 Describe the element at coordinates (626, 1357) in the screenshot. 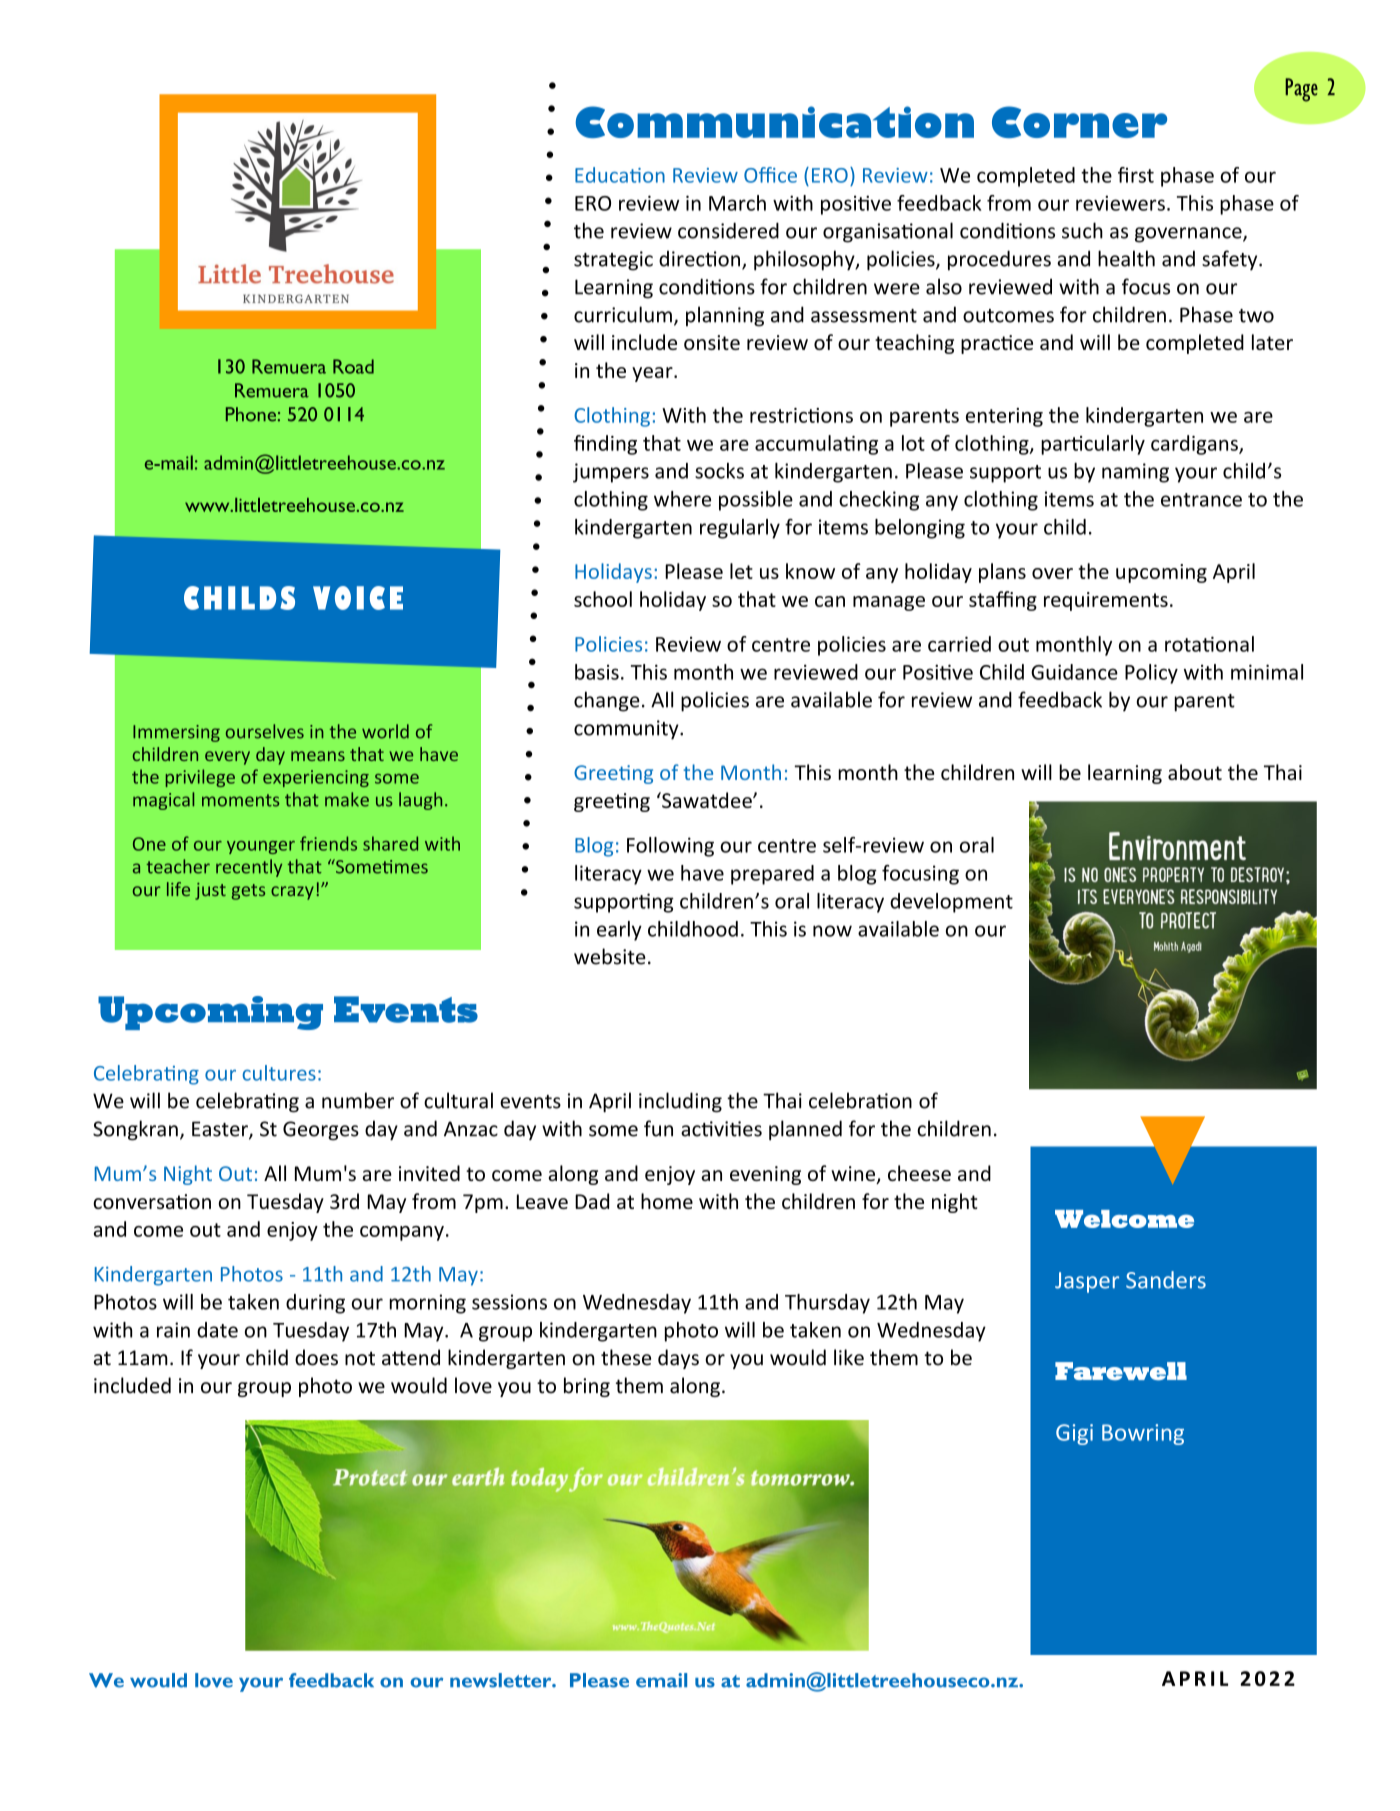

I see `these` at that location.
